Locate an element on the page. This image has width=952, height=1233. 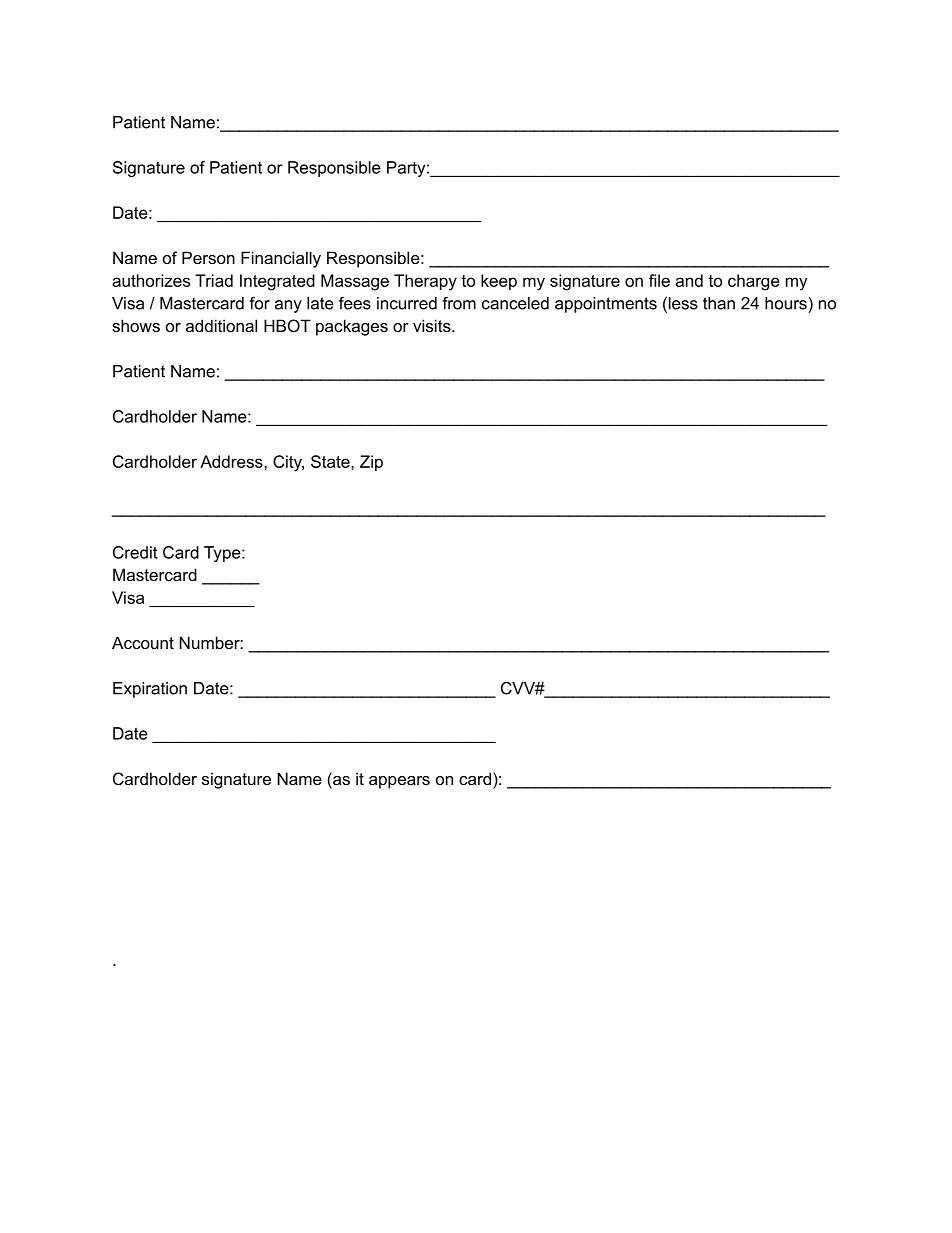
Triad is located at coordinates (214, 280).
